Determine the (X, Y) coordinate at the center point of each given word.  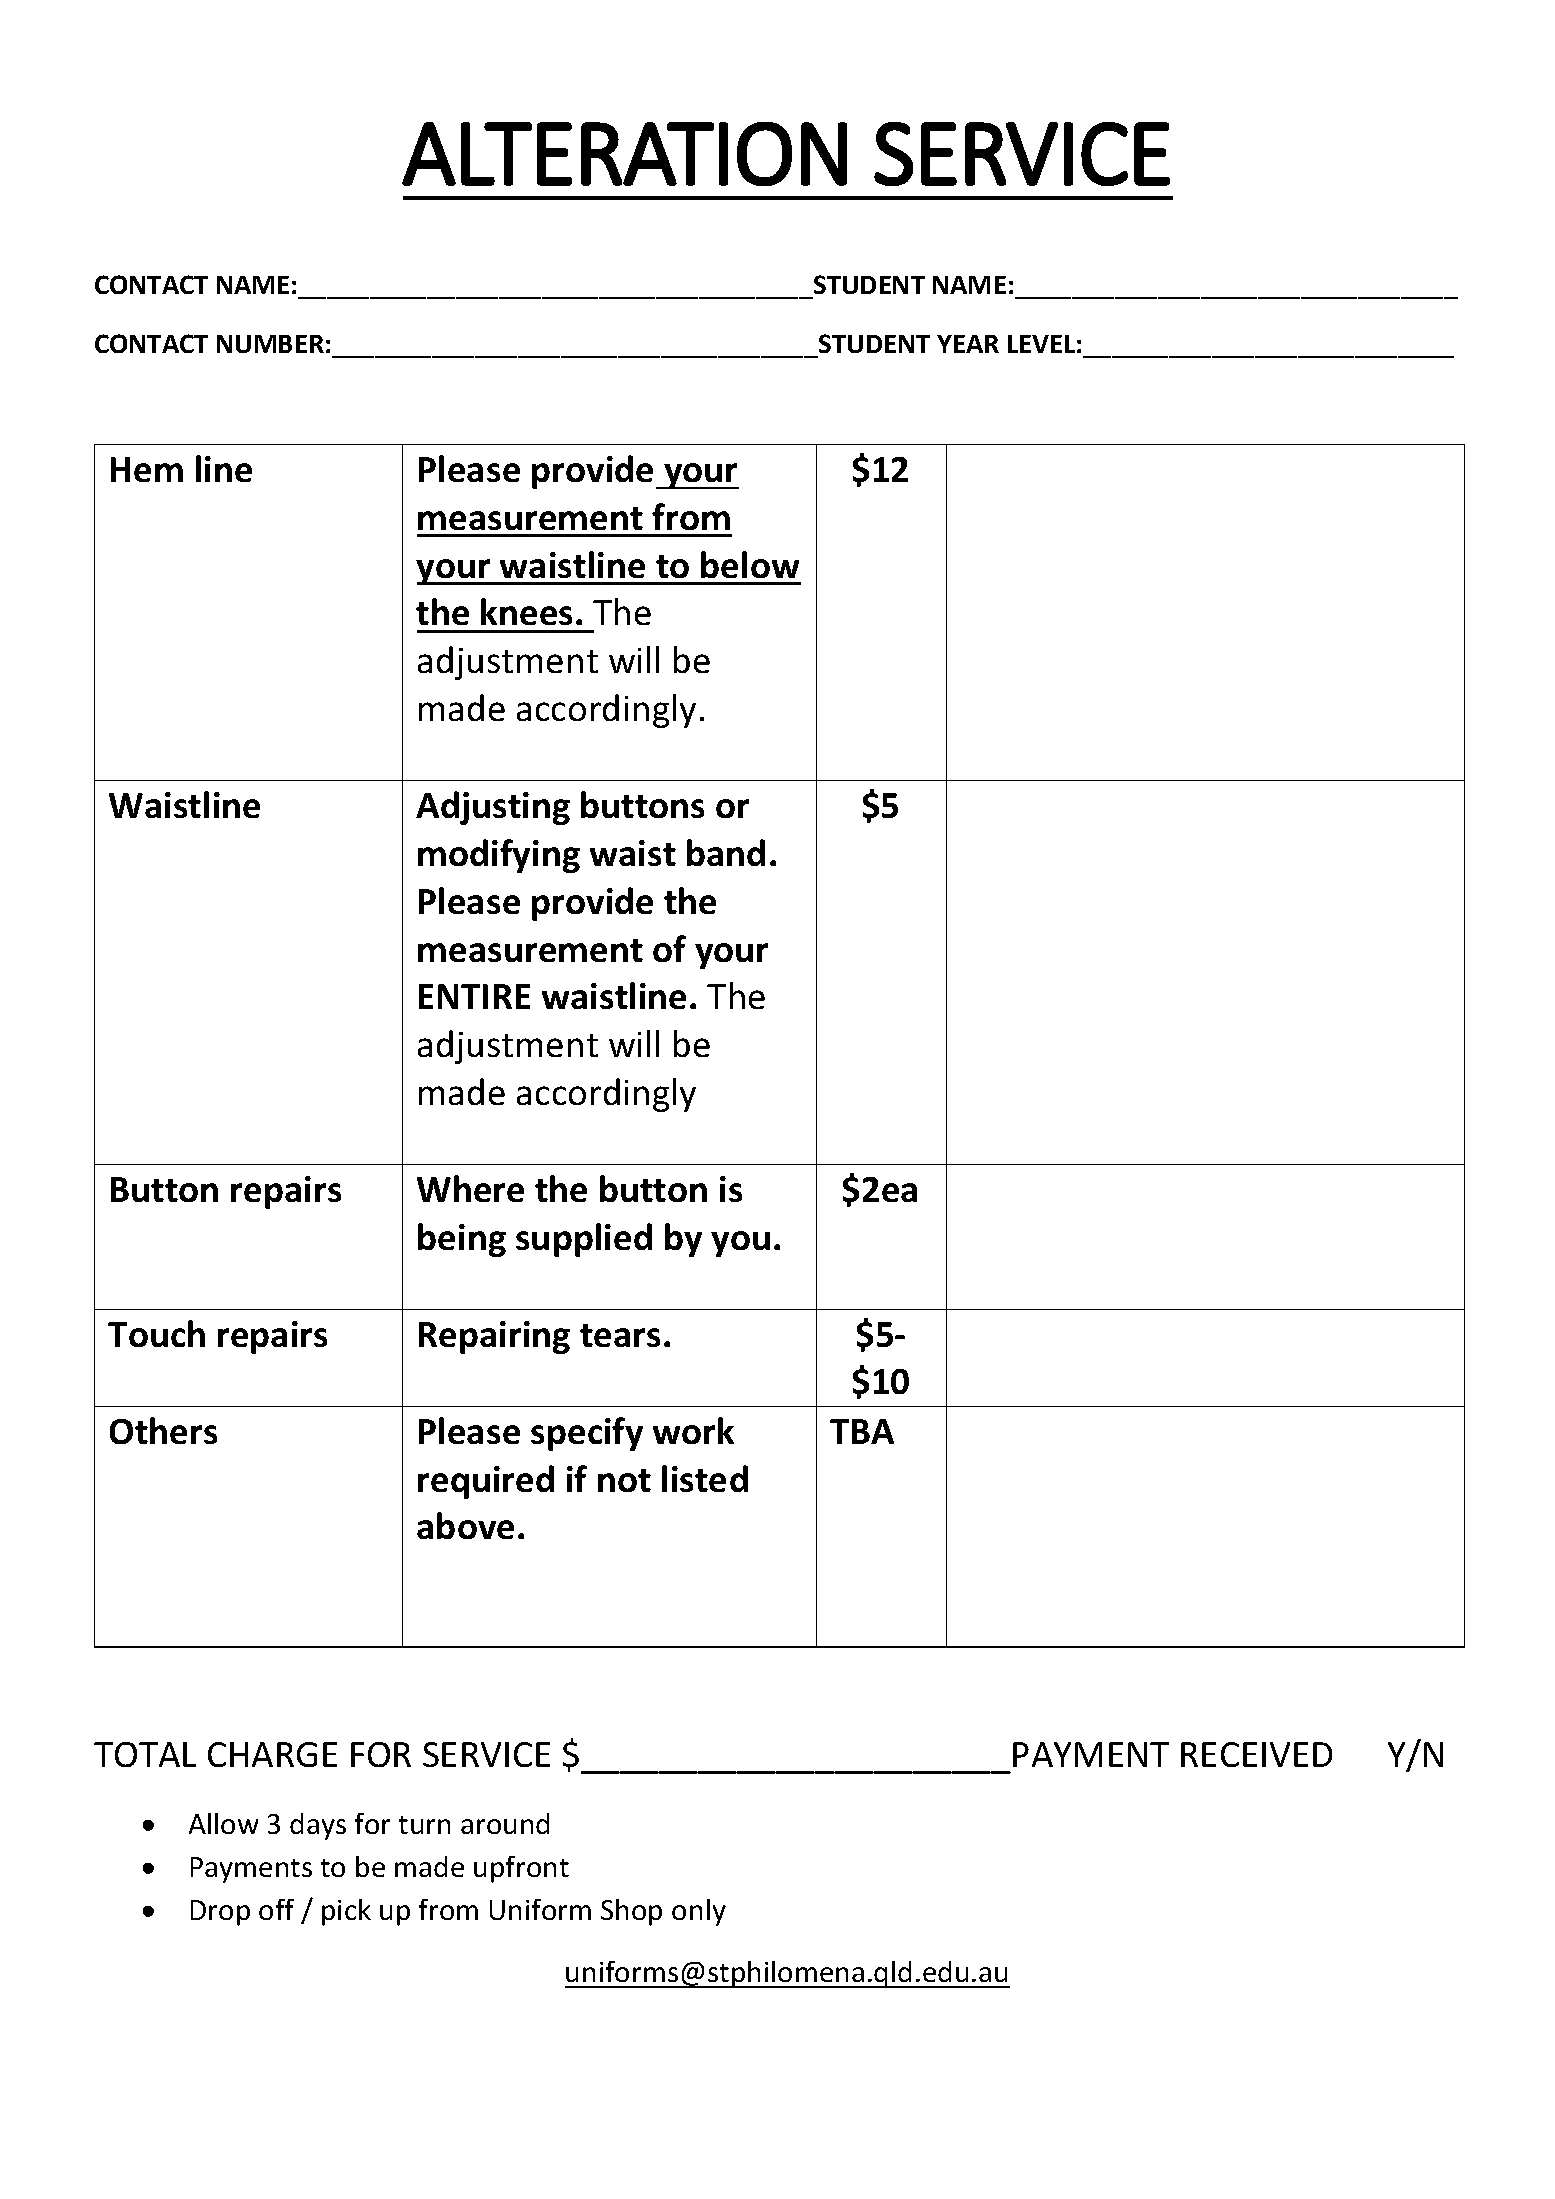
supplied (584, 1240)
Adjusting (493, 808)
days (318, 1826)
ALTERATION (624, 154)
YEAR (968, 344)
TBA (862, 1431)
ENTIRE (474, 996)
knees (526, 611)
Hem (147, 469)
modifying (499, 856)
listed (705, 1478)
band (726, 852)
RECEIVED (1256, 1754)
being (462, 1240)
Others (163, 1430)
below (750, 564)
